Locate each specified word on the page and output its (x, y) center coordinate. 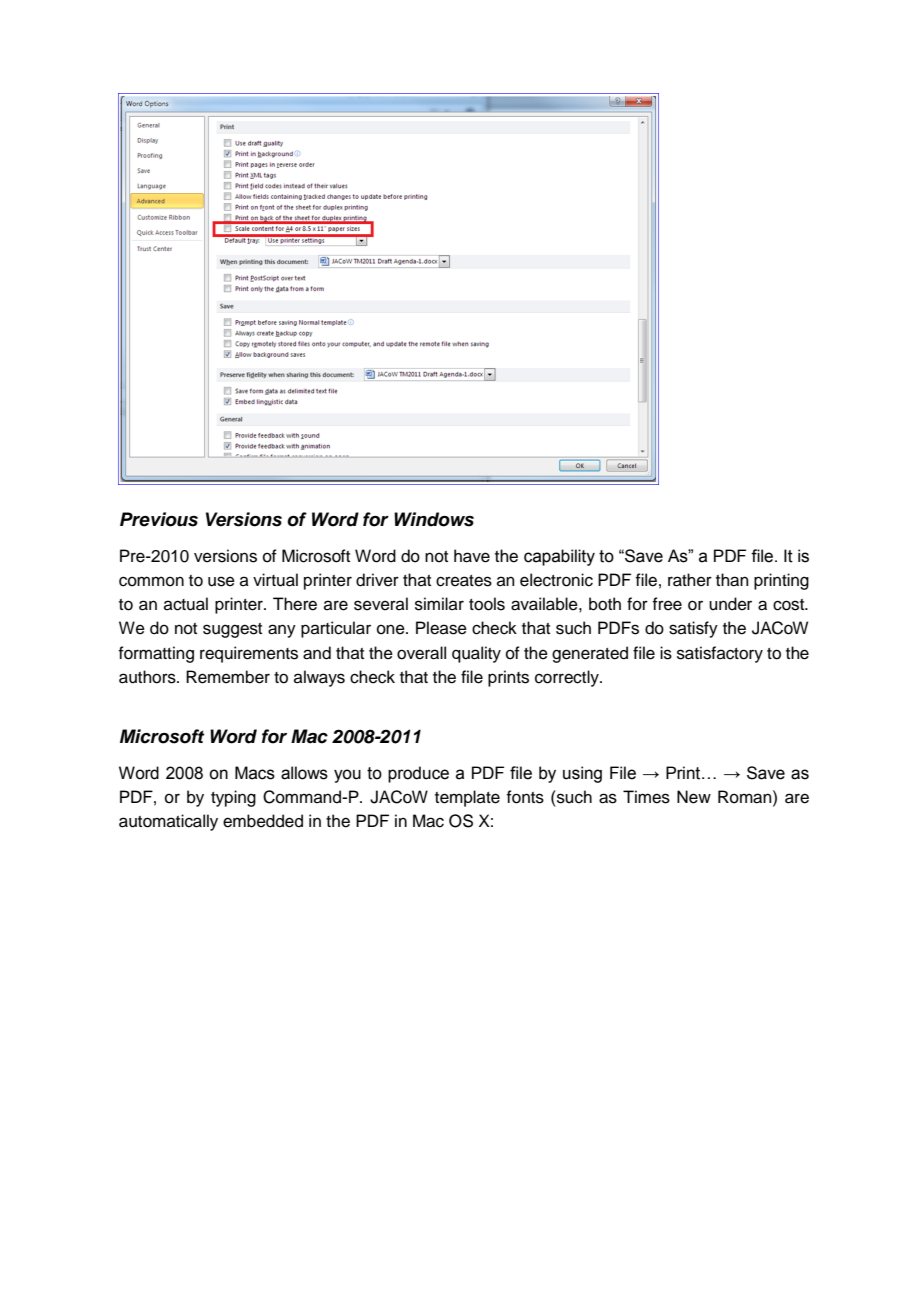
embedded (263, 821)
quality (476, 654)
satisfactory (720, 654)
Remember (228, 677)
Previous (159, 519)
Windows (434, 519)
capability (559, 557)
